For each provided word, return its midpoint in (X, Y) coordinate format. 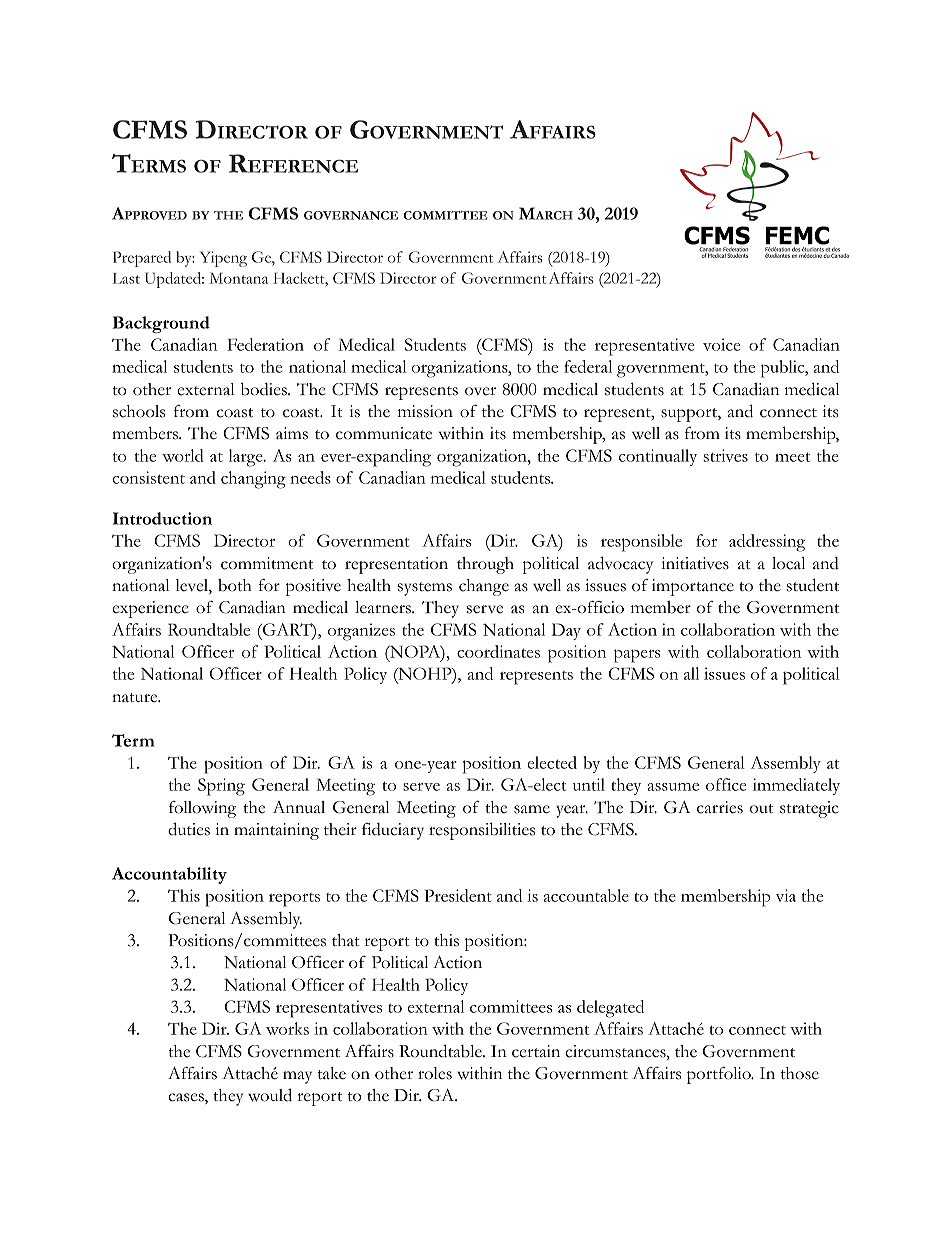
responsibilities (482, 831)
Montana (238, 278)
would (270, 1095)
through (485, 565)
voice (721, 344)
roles (435, 1073)
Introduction (162, 518)
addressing (767, 543)
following (202, 809)
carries (720, 807)
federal (588, 366)
